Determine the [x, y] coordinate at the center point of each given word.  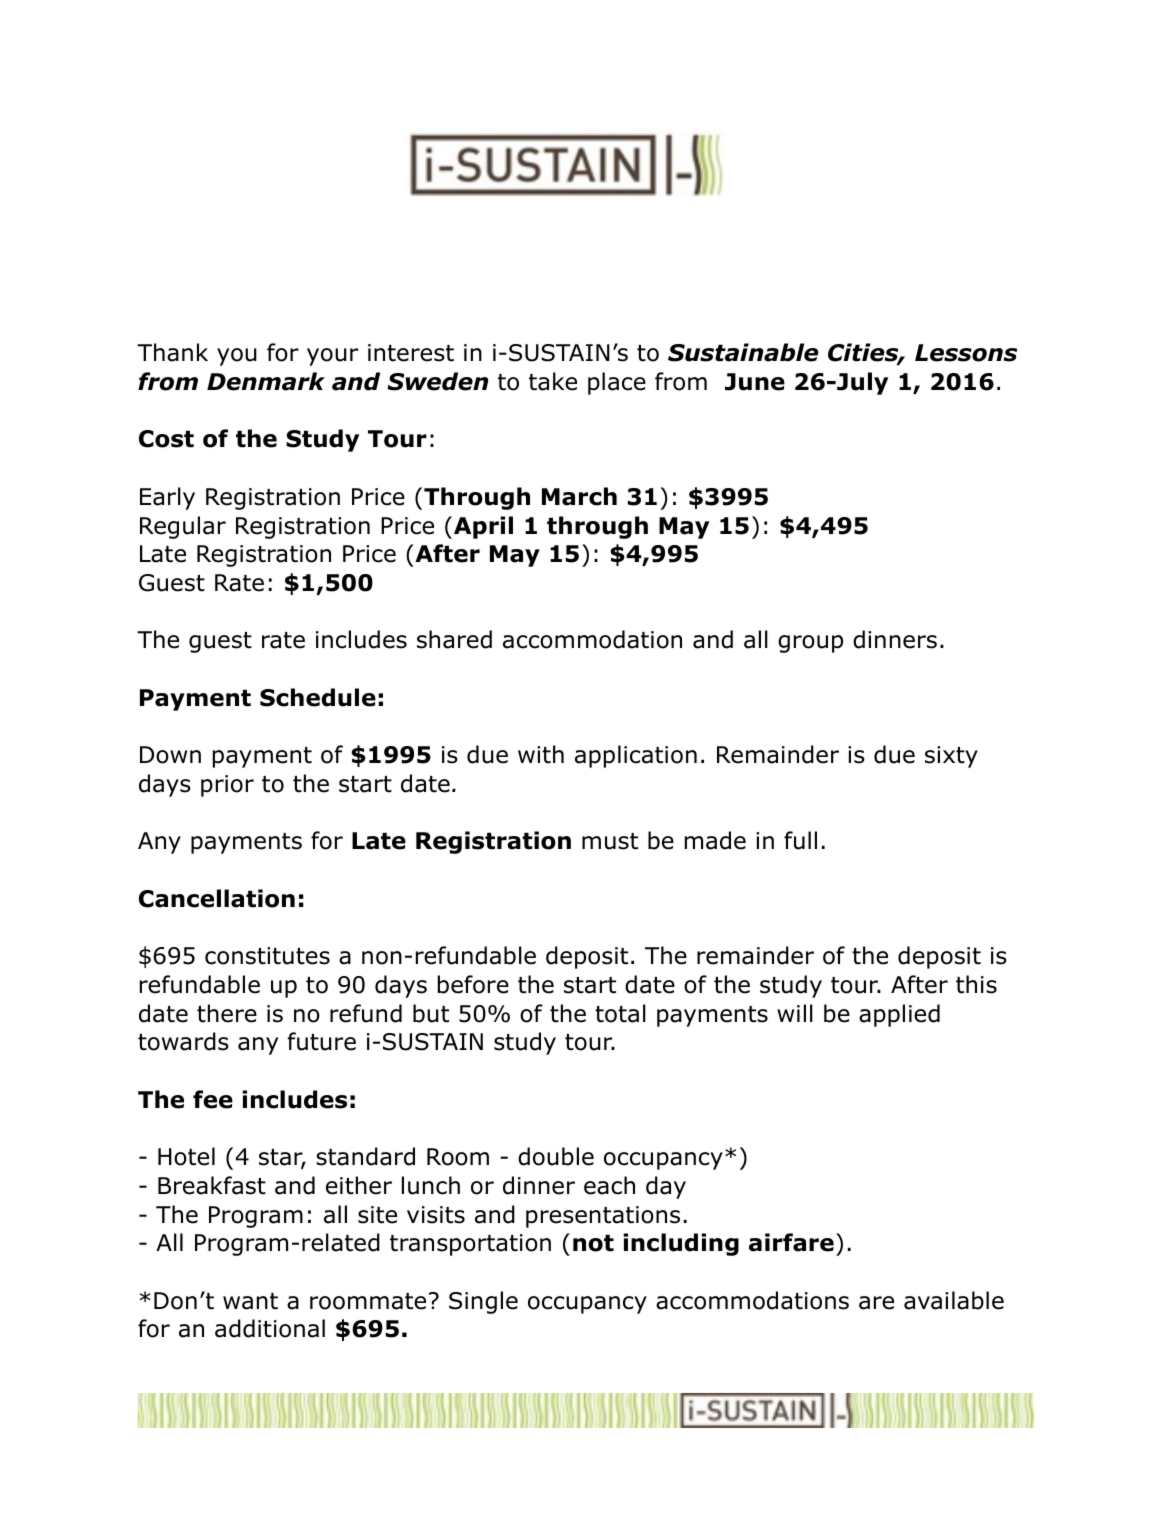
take [553, 381]
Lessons [966, 353]
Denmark [266, 381]
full [800, 840]
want [250, 1301]
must [610, 841]
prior [227, 786]
